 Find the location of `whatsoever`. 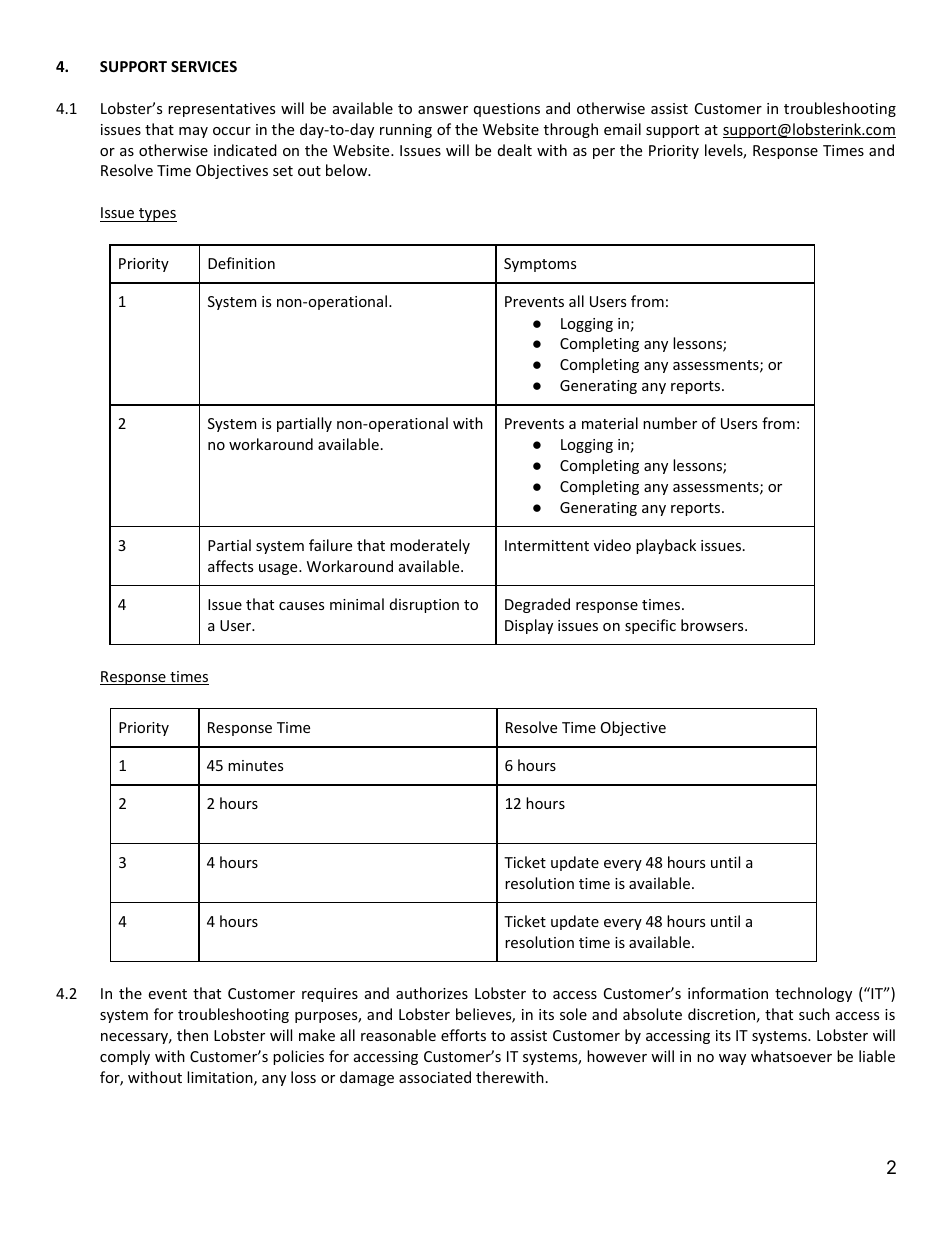

whatsoever is located at coordinates (791, 1056).
